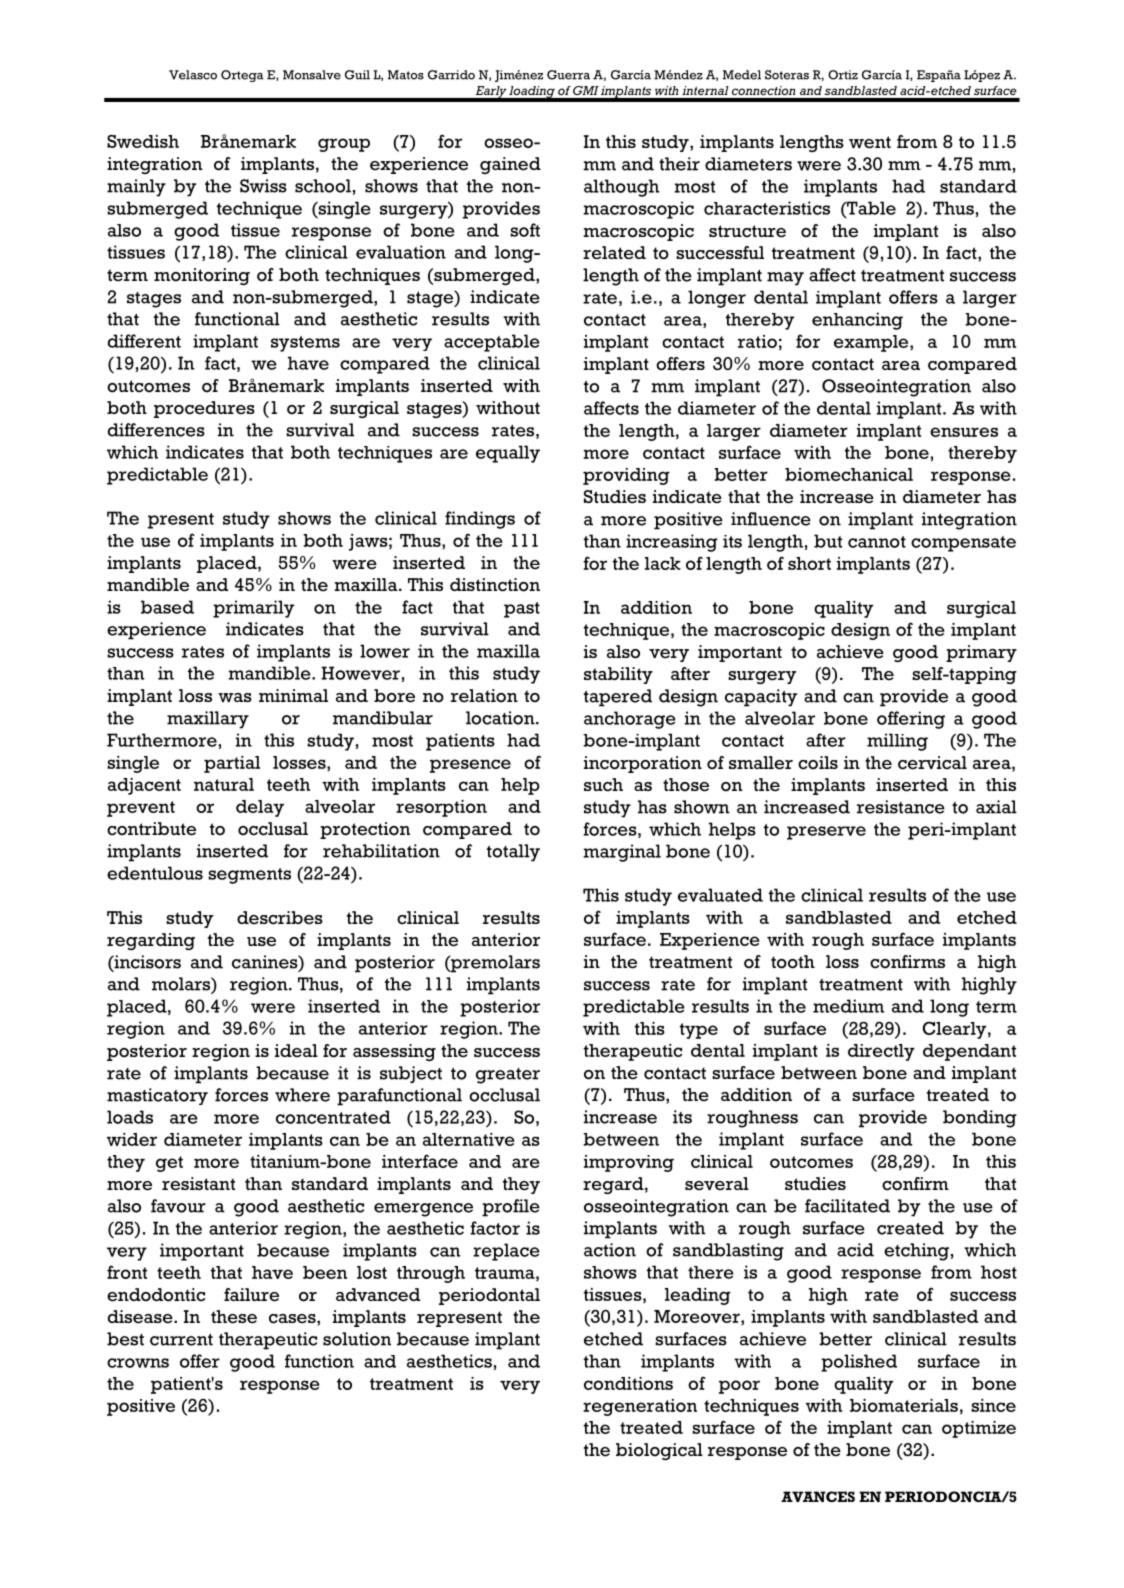  What do you see at coordinates (302, 1095) in the screenshot?
I see `where` at bounding box center [302, 1095].
